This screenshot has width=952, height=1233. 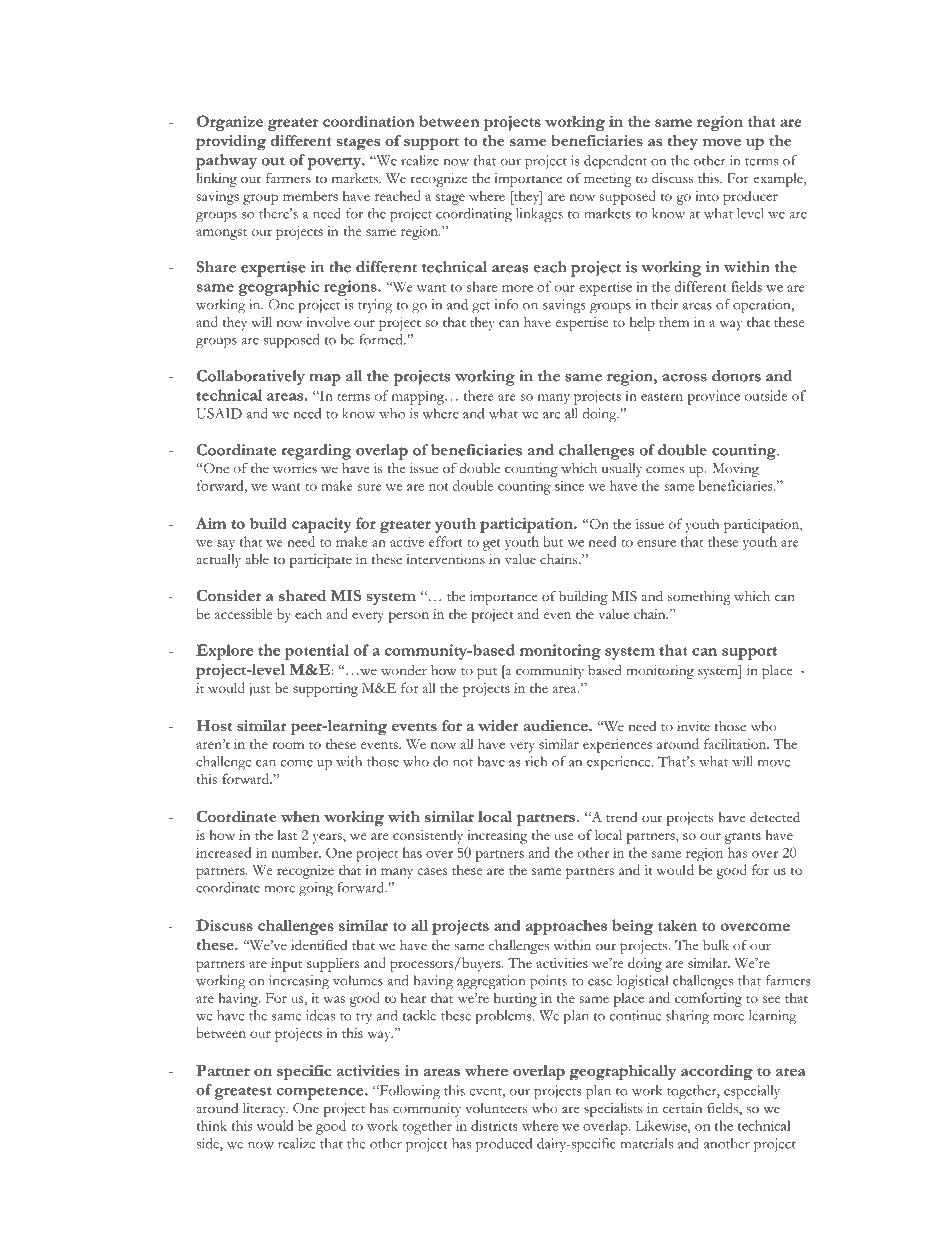 I want to click on accessible, so click(x=243, y=613).
